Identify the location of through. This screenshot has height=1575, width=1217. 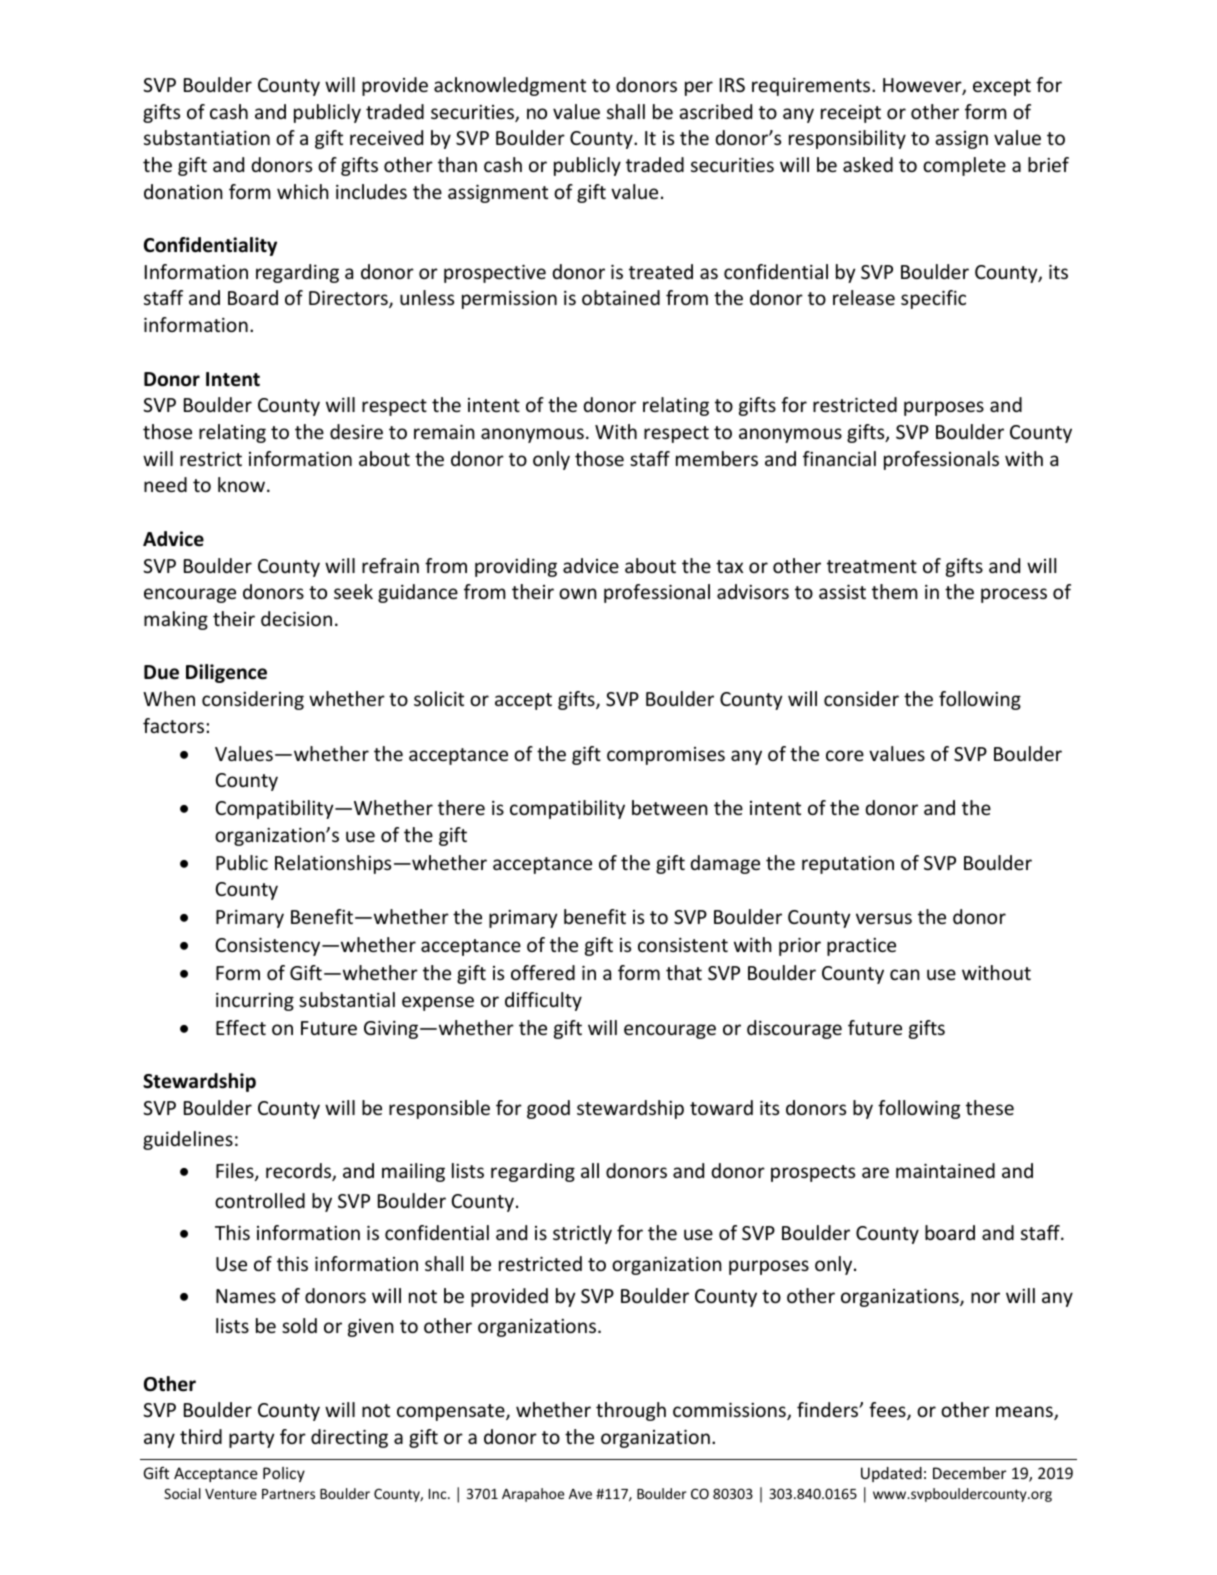
(631, 1411).
